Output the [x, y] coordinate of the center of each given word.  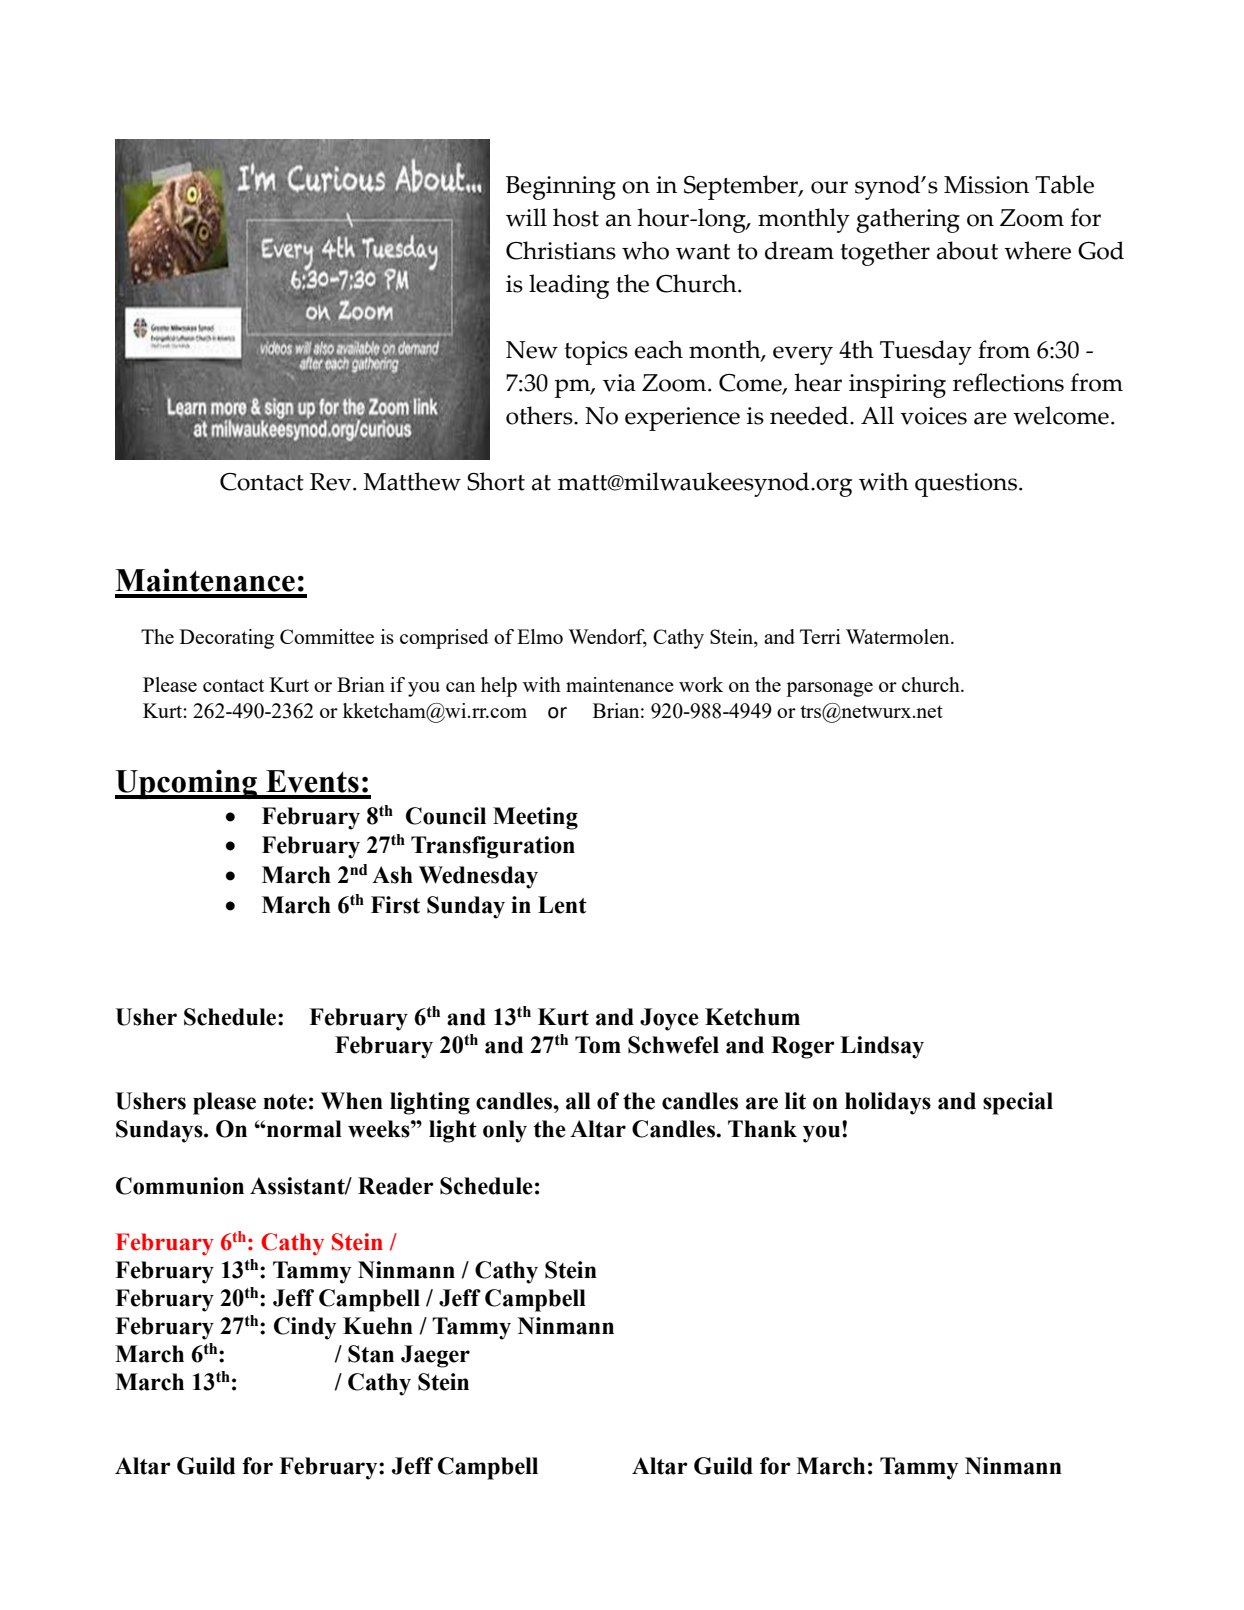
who [645, 250]
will [526, 217]
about [967, 250]
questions [967, 485]
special [1018, 1103]
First [395, 905]
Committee [327, 636]
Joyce [669, 1019]
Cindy [305, 1328]
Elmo [540, 636]
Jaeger [435, 1356]
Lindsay [882, 1047]
